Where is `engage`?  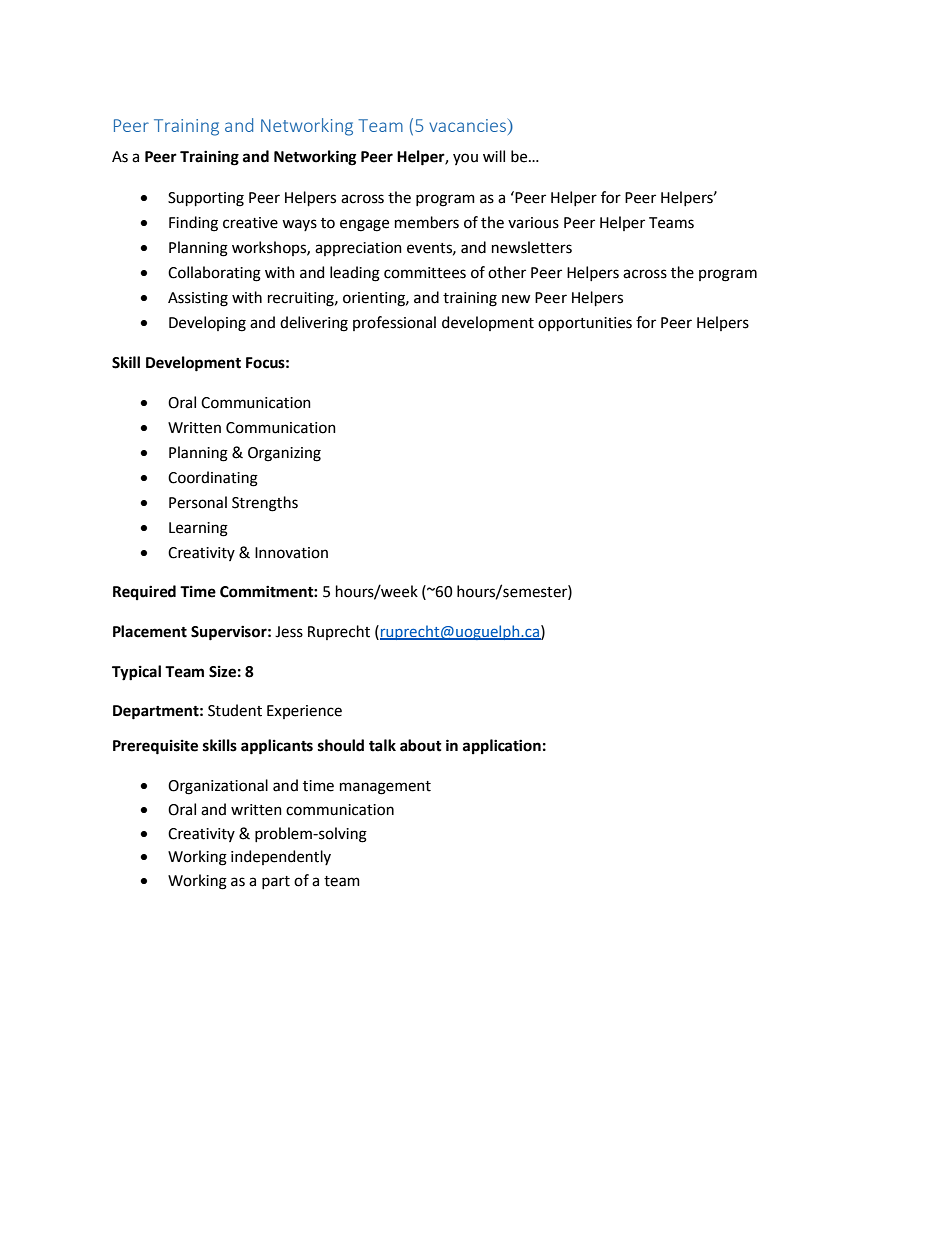 engage is located at coordinates (364, 225).
